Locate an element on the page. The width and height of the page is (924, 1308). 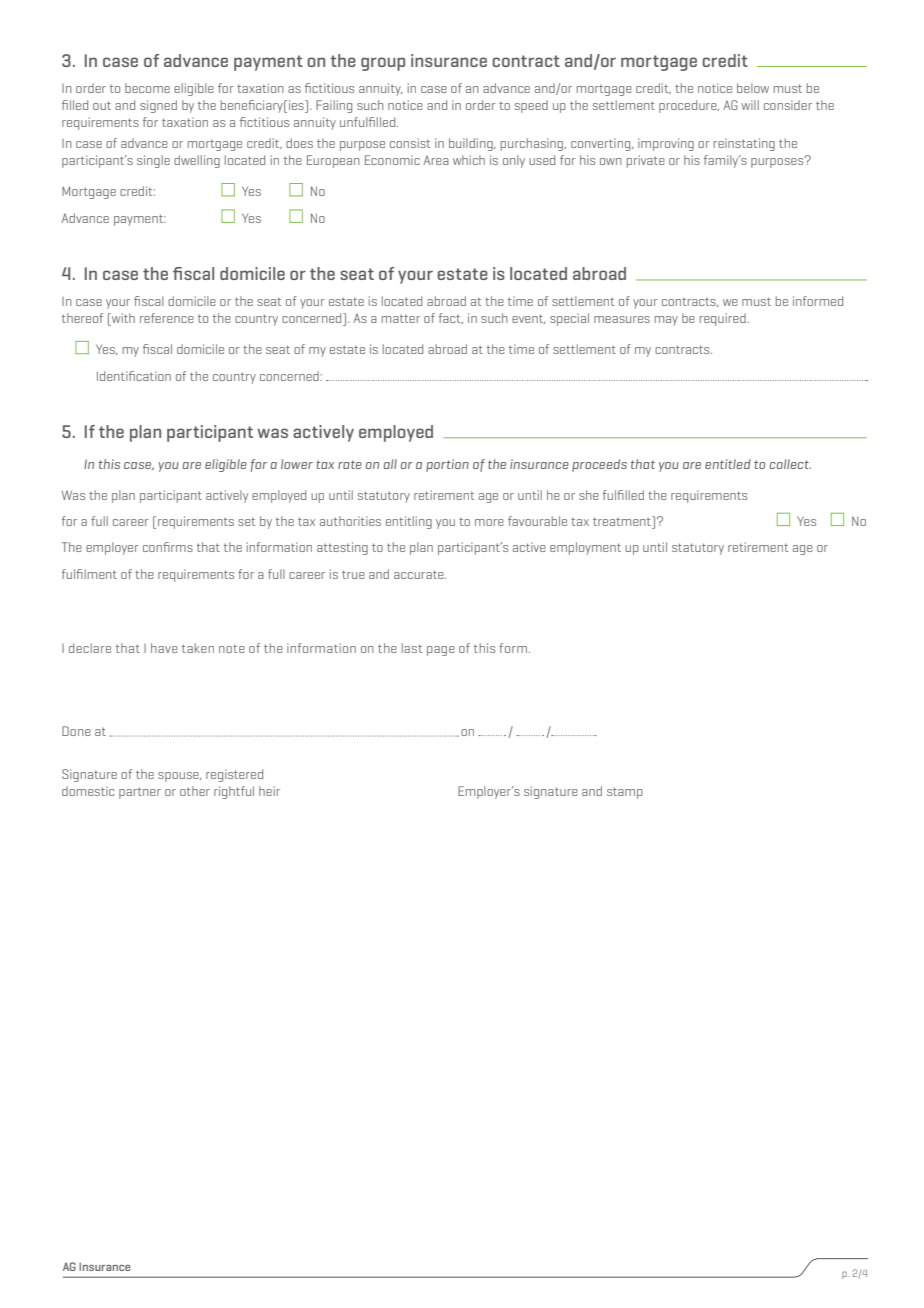
more is located at coordinates (489, 522).
